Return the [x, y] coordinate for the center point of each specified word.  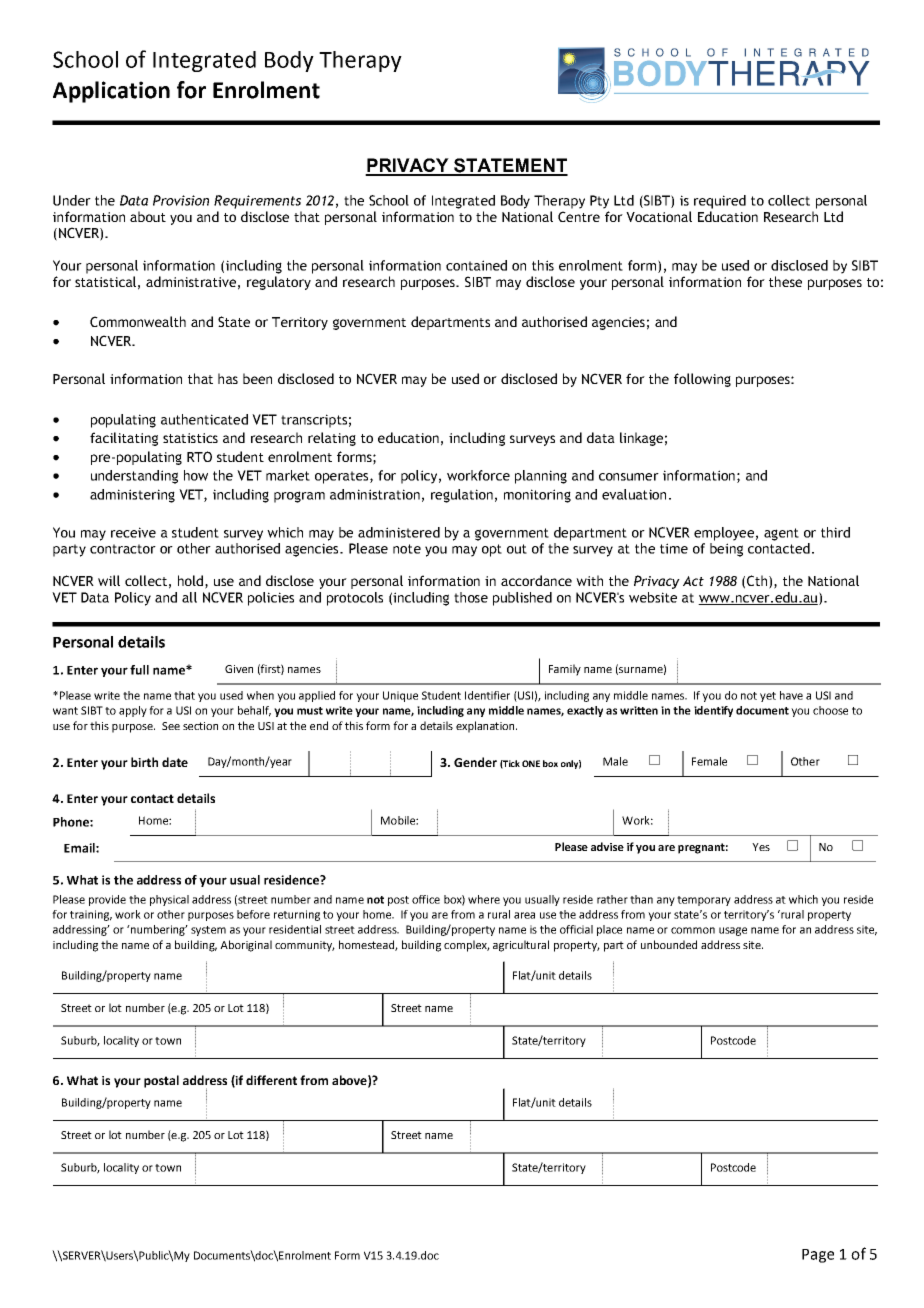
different [271, 1080]
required [720, 202]
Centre [579, 216]
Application [111, 92]
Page [818, 1256]
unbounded [669, 944]
